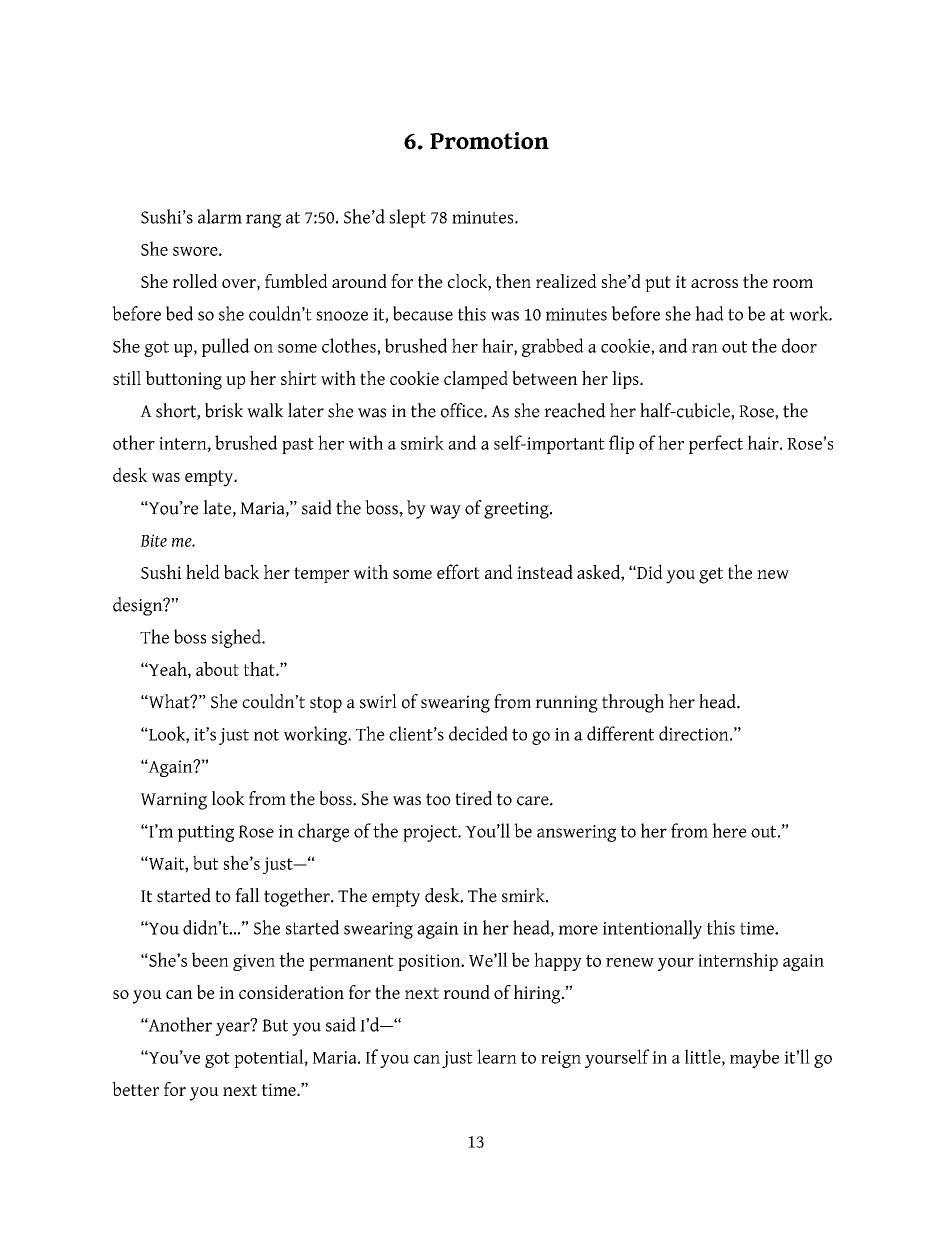 The width and height of the screenshot is (952, 1233). I want to click on had, so click(709, 313).
